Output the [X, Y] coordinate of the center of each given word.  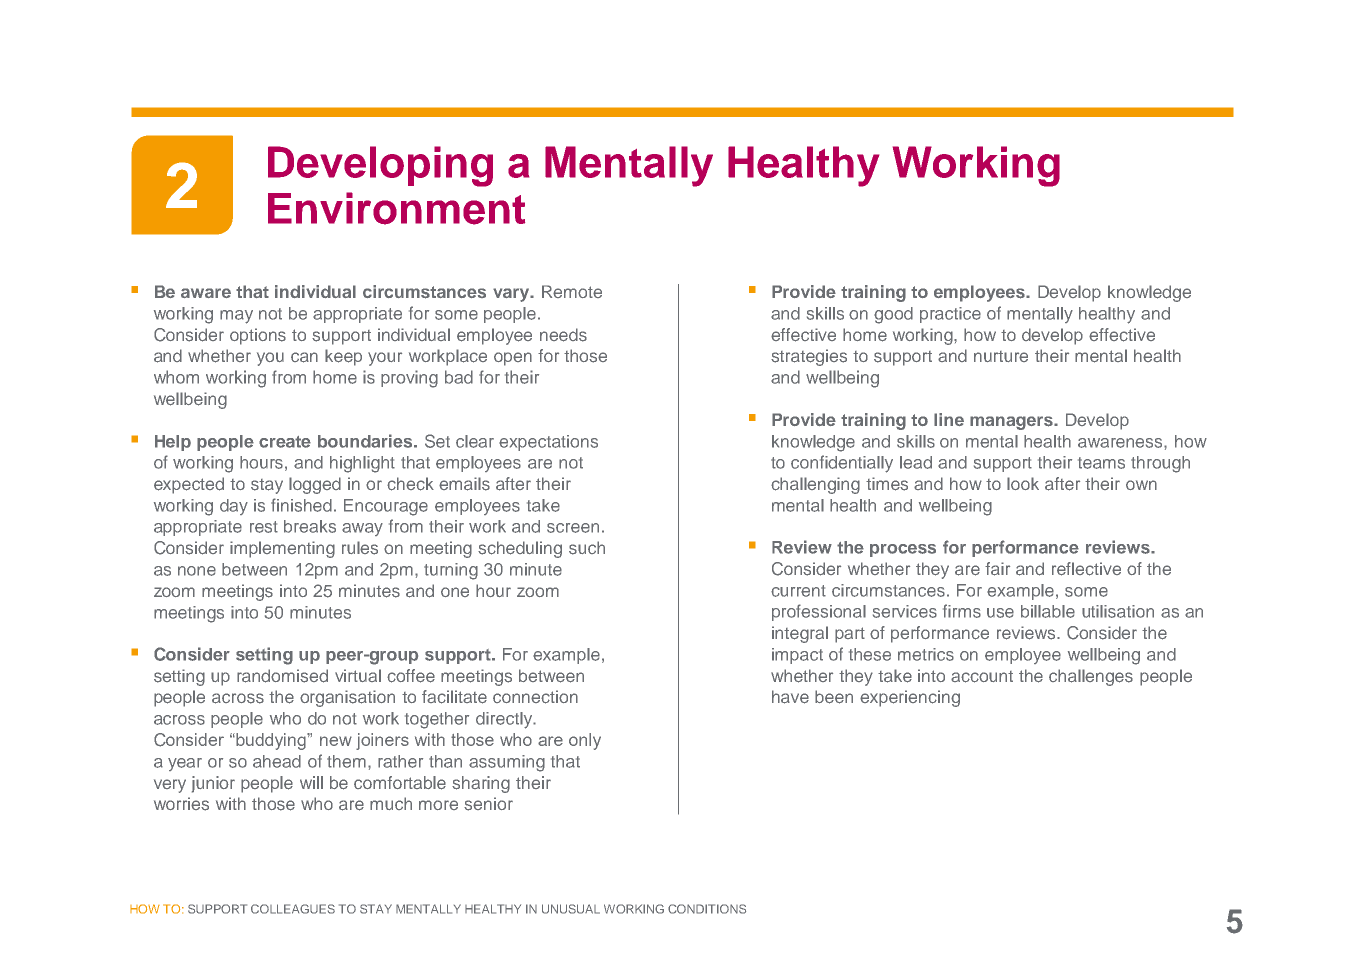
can [304, 357]
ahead [277, 761]
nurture [1001, 356]
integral [800, 634]
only [585, 741]
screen [573, 528]
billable [1048, 611]
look [1023, 483]
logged [315, 485]
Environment [396, 208]
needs [563, 335]
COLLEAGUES [293, 909]
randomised [282, 676]
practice [950, 315]
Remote [572, 291]
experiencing [910, 698]
